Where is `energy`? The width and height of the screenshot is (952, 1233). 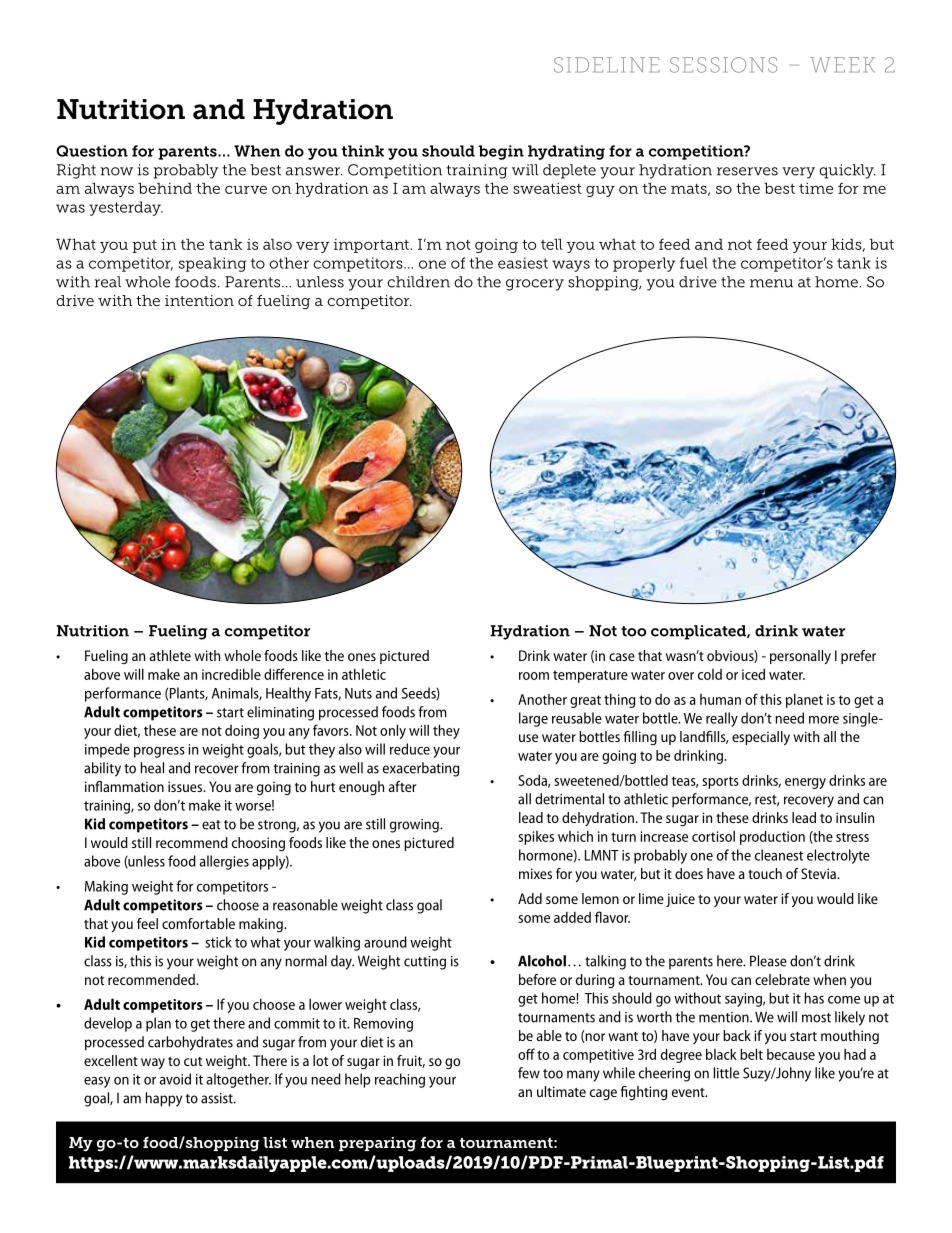 energy is located at coordinates (805, 783).
